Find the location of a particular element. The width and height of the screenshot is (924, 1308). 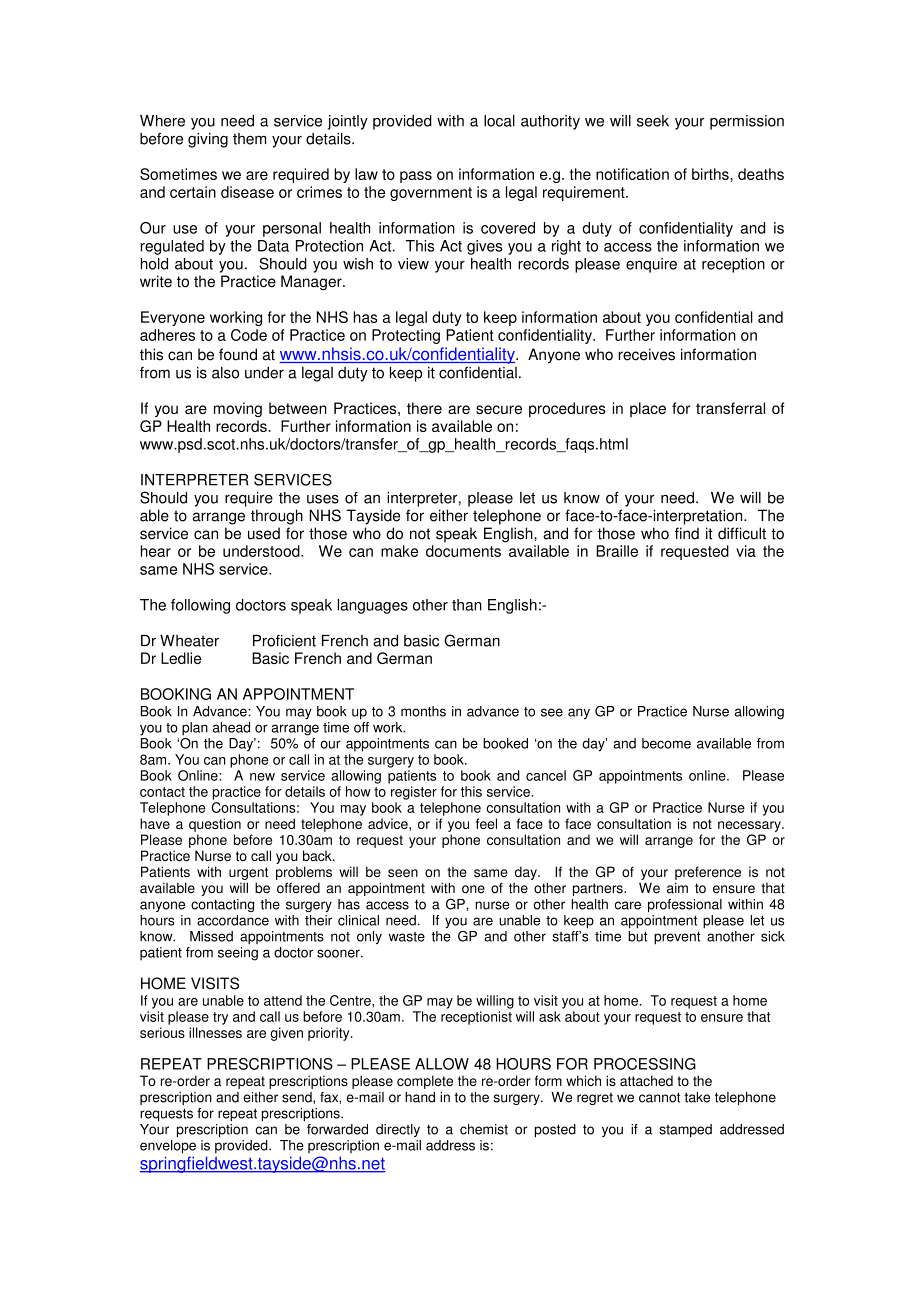

than is located at coordinates (467, 605).
